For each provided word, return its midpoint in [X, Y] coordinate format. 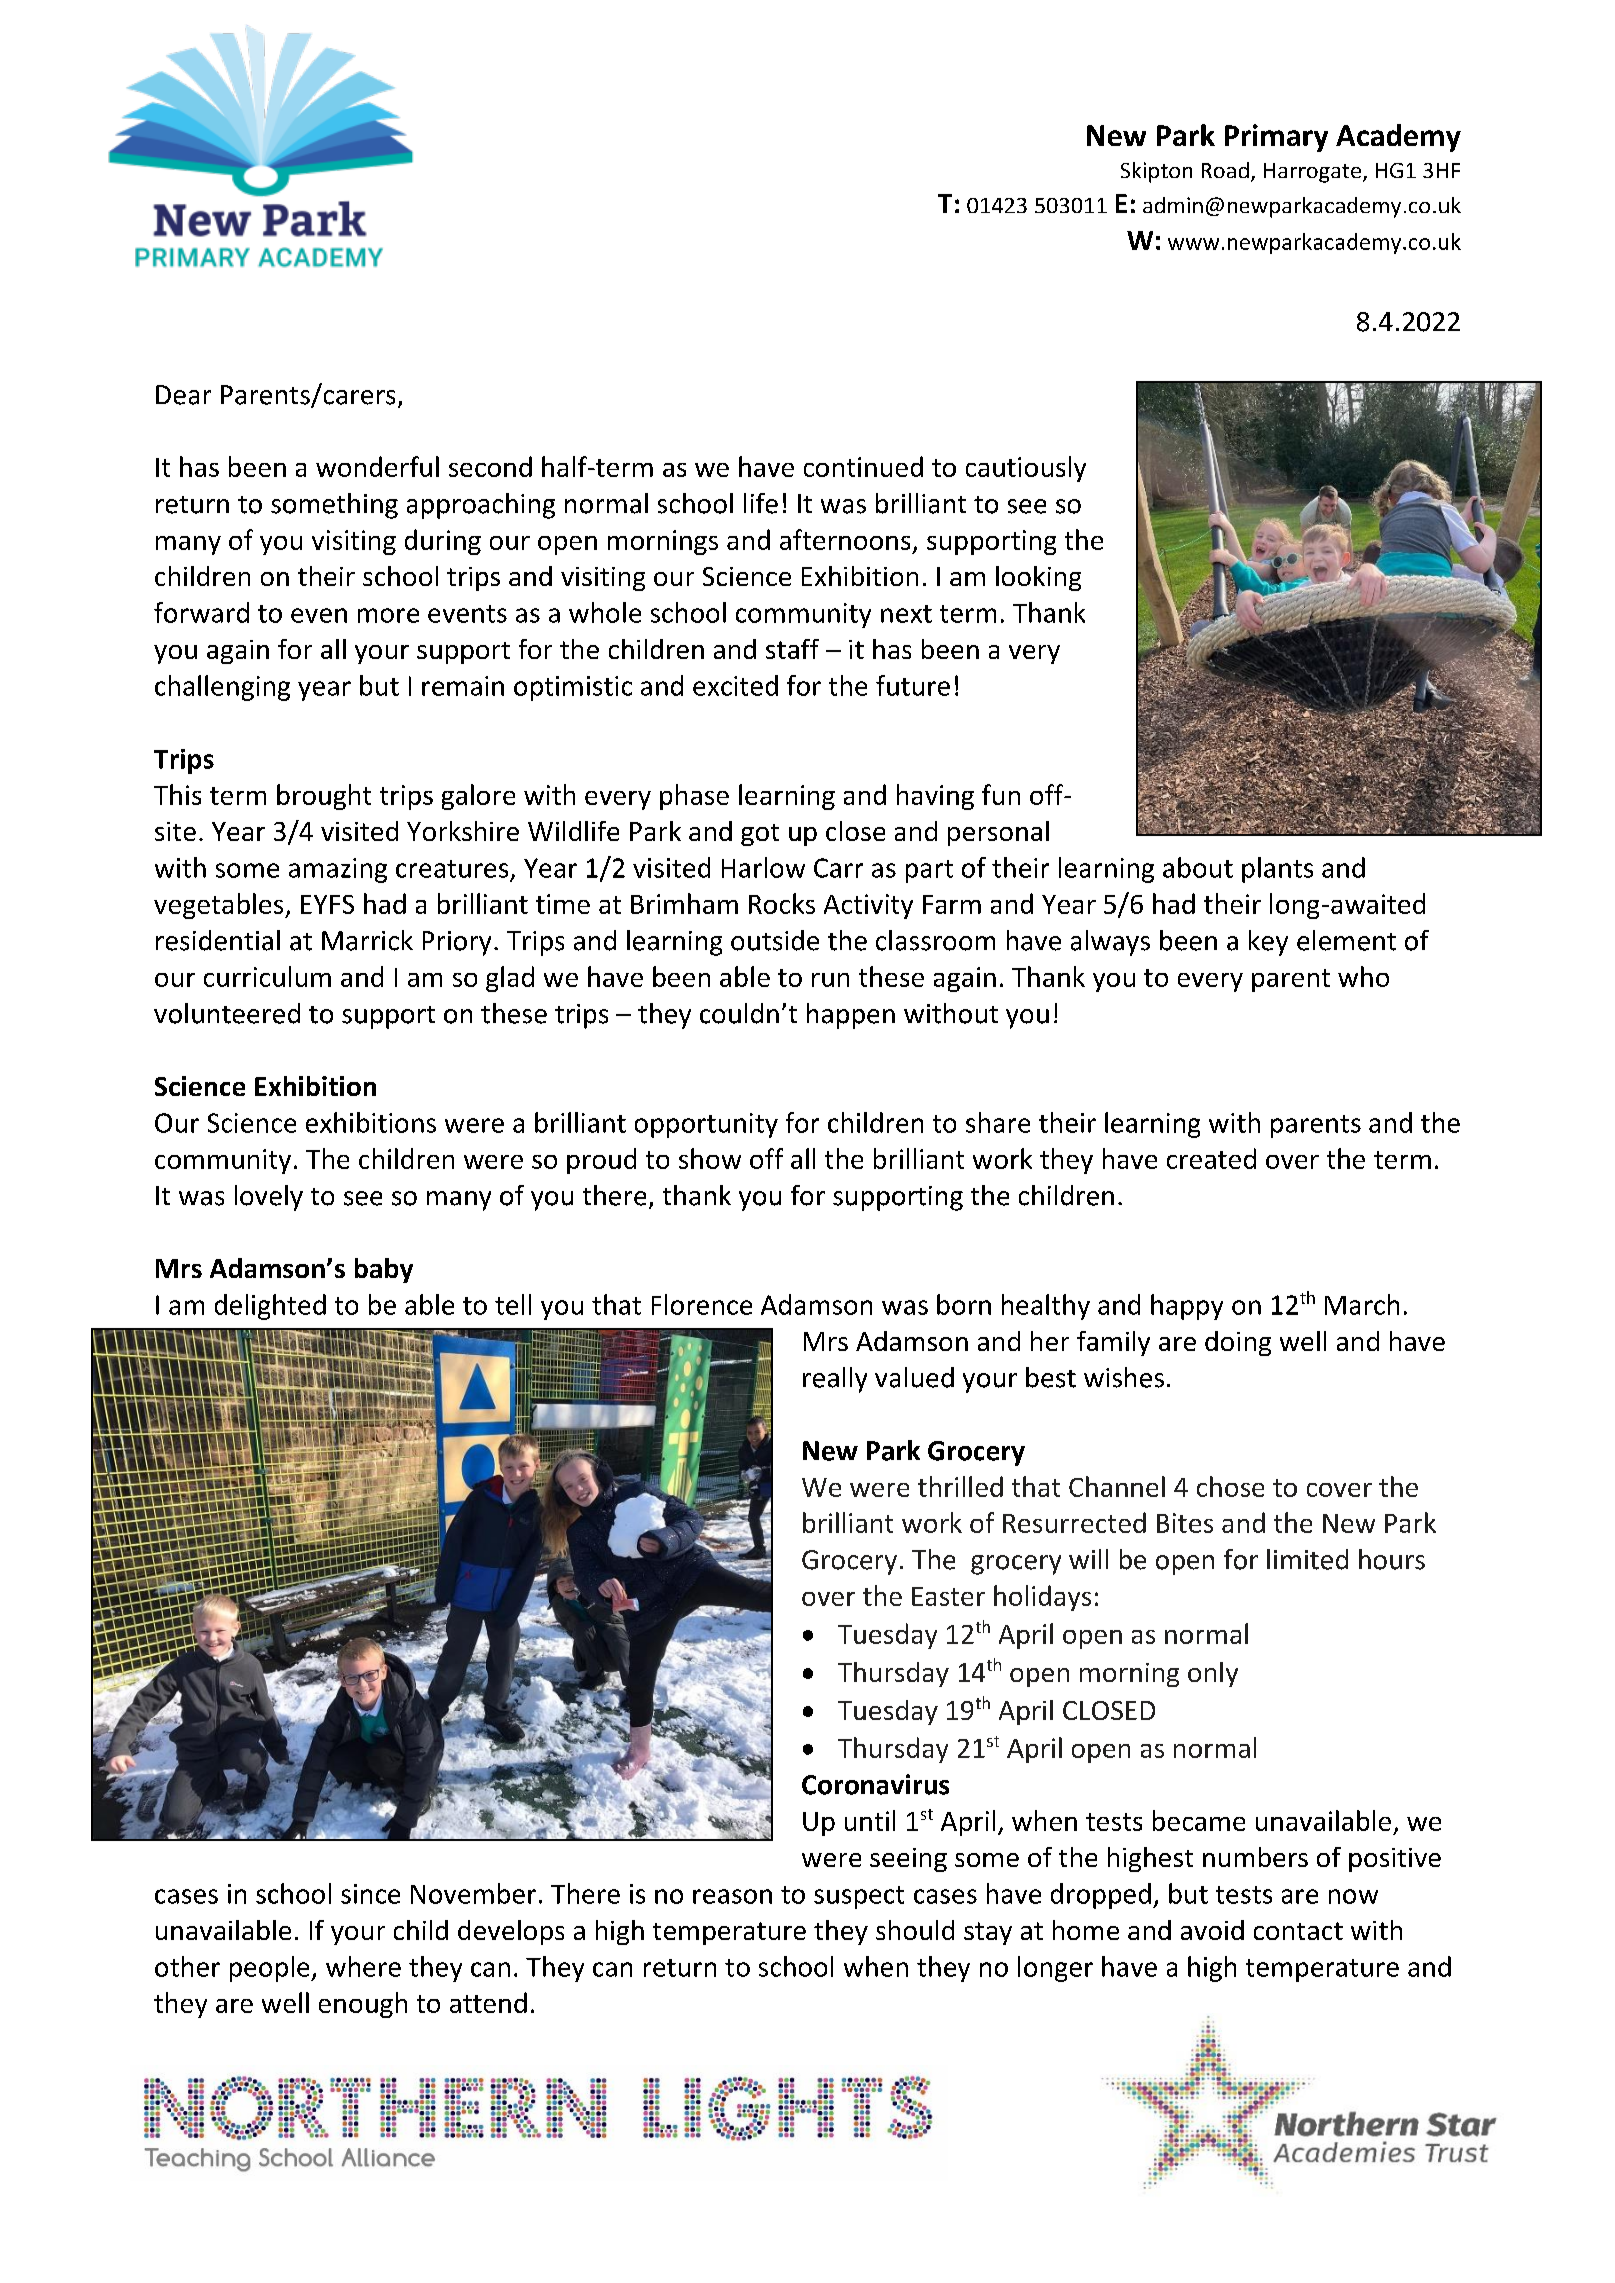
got [760, 835]
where [363, 1966]
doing [1238, 1343]
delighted [270, 1307]
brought [324, 797]
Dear [183, 395]
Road [1225, 170]
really [835, 1380]
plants [1277, 870]
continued [863, 466]
